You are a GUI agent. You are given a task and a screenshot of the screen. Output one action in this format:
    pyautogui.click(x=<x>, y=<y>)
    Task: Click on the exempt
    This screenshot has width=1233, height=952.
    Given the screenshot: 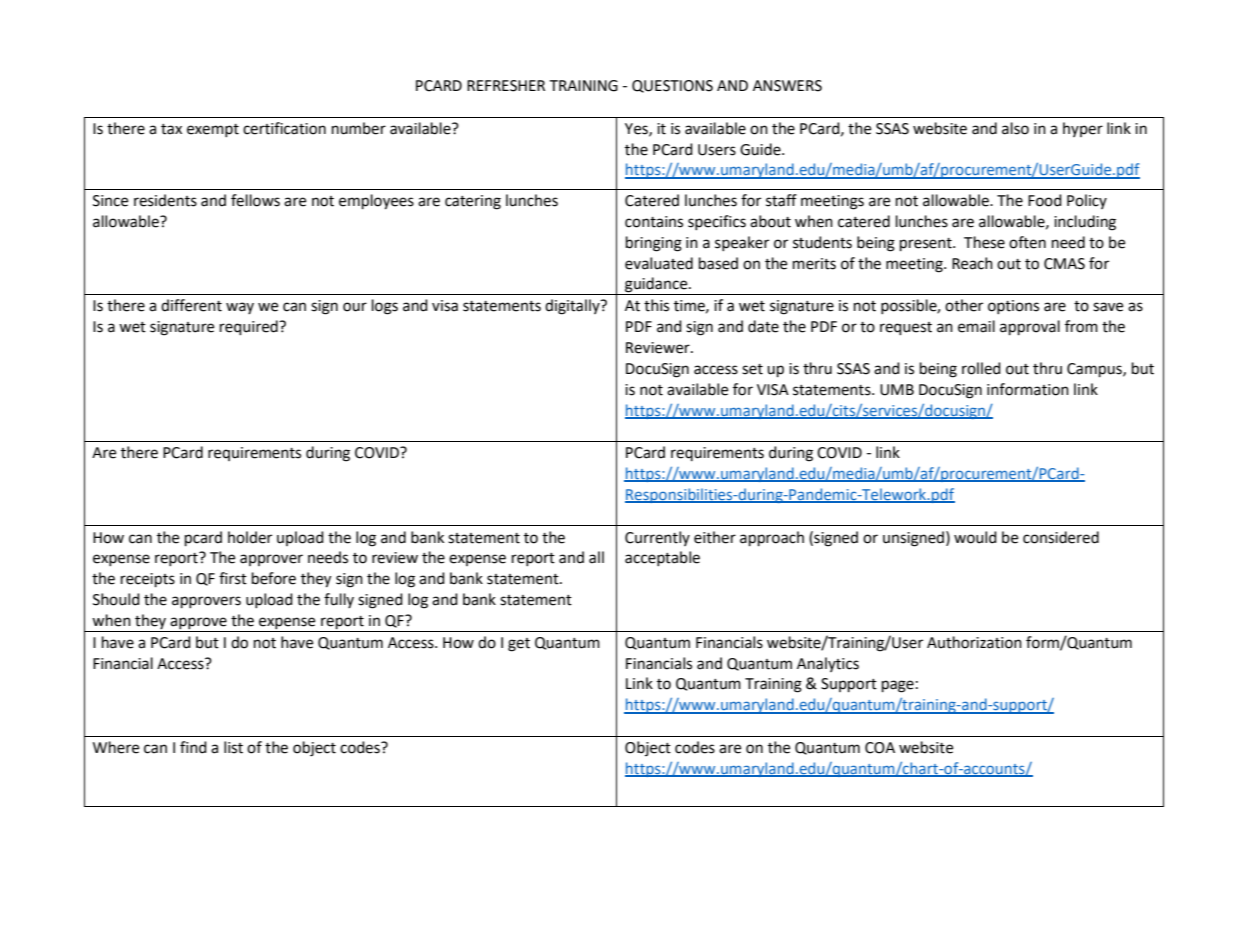 What is the action you would take?
    pyautogui.click(x=213, y=130)
